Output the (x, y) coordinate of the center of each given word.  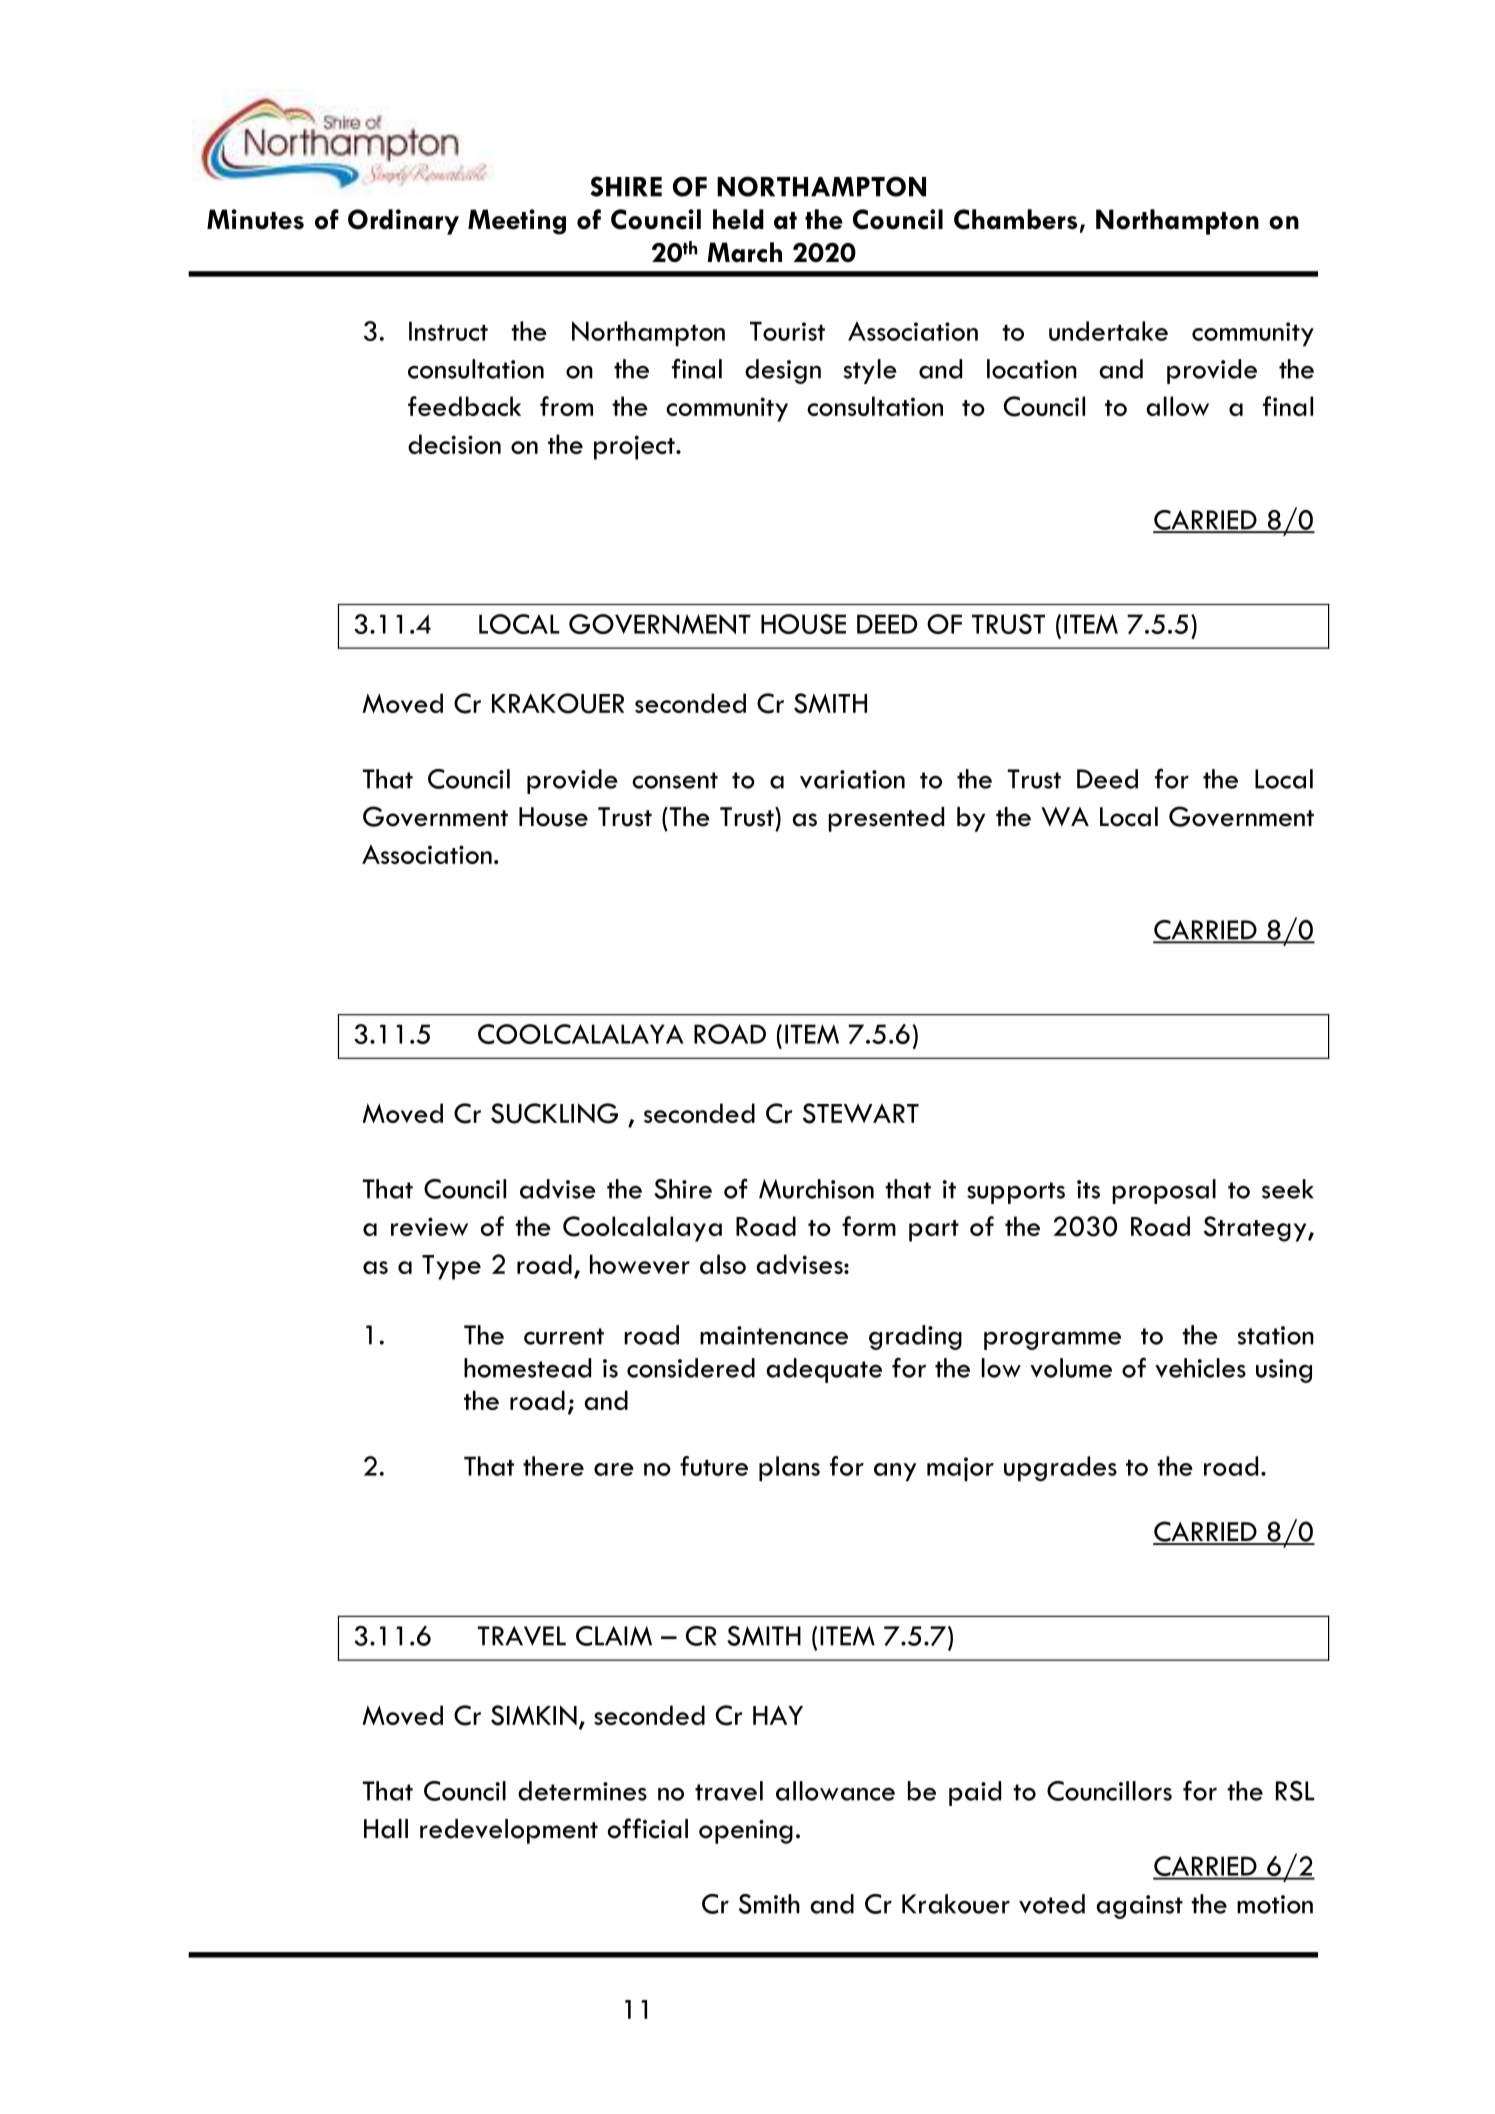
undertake (1108, 331)
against (1139, 1907)
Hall (386, 1829)
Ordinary (403, 222)
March (744, 252)
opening (746, 1832)
